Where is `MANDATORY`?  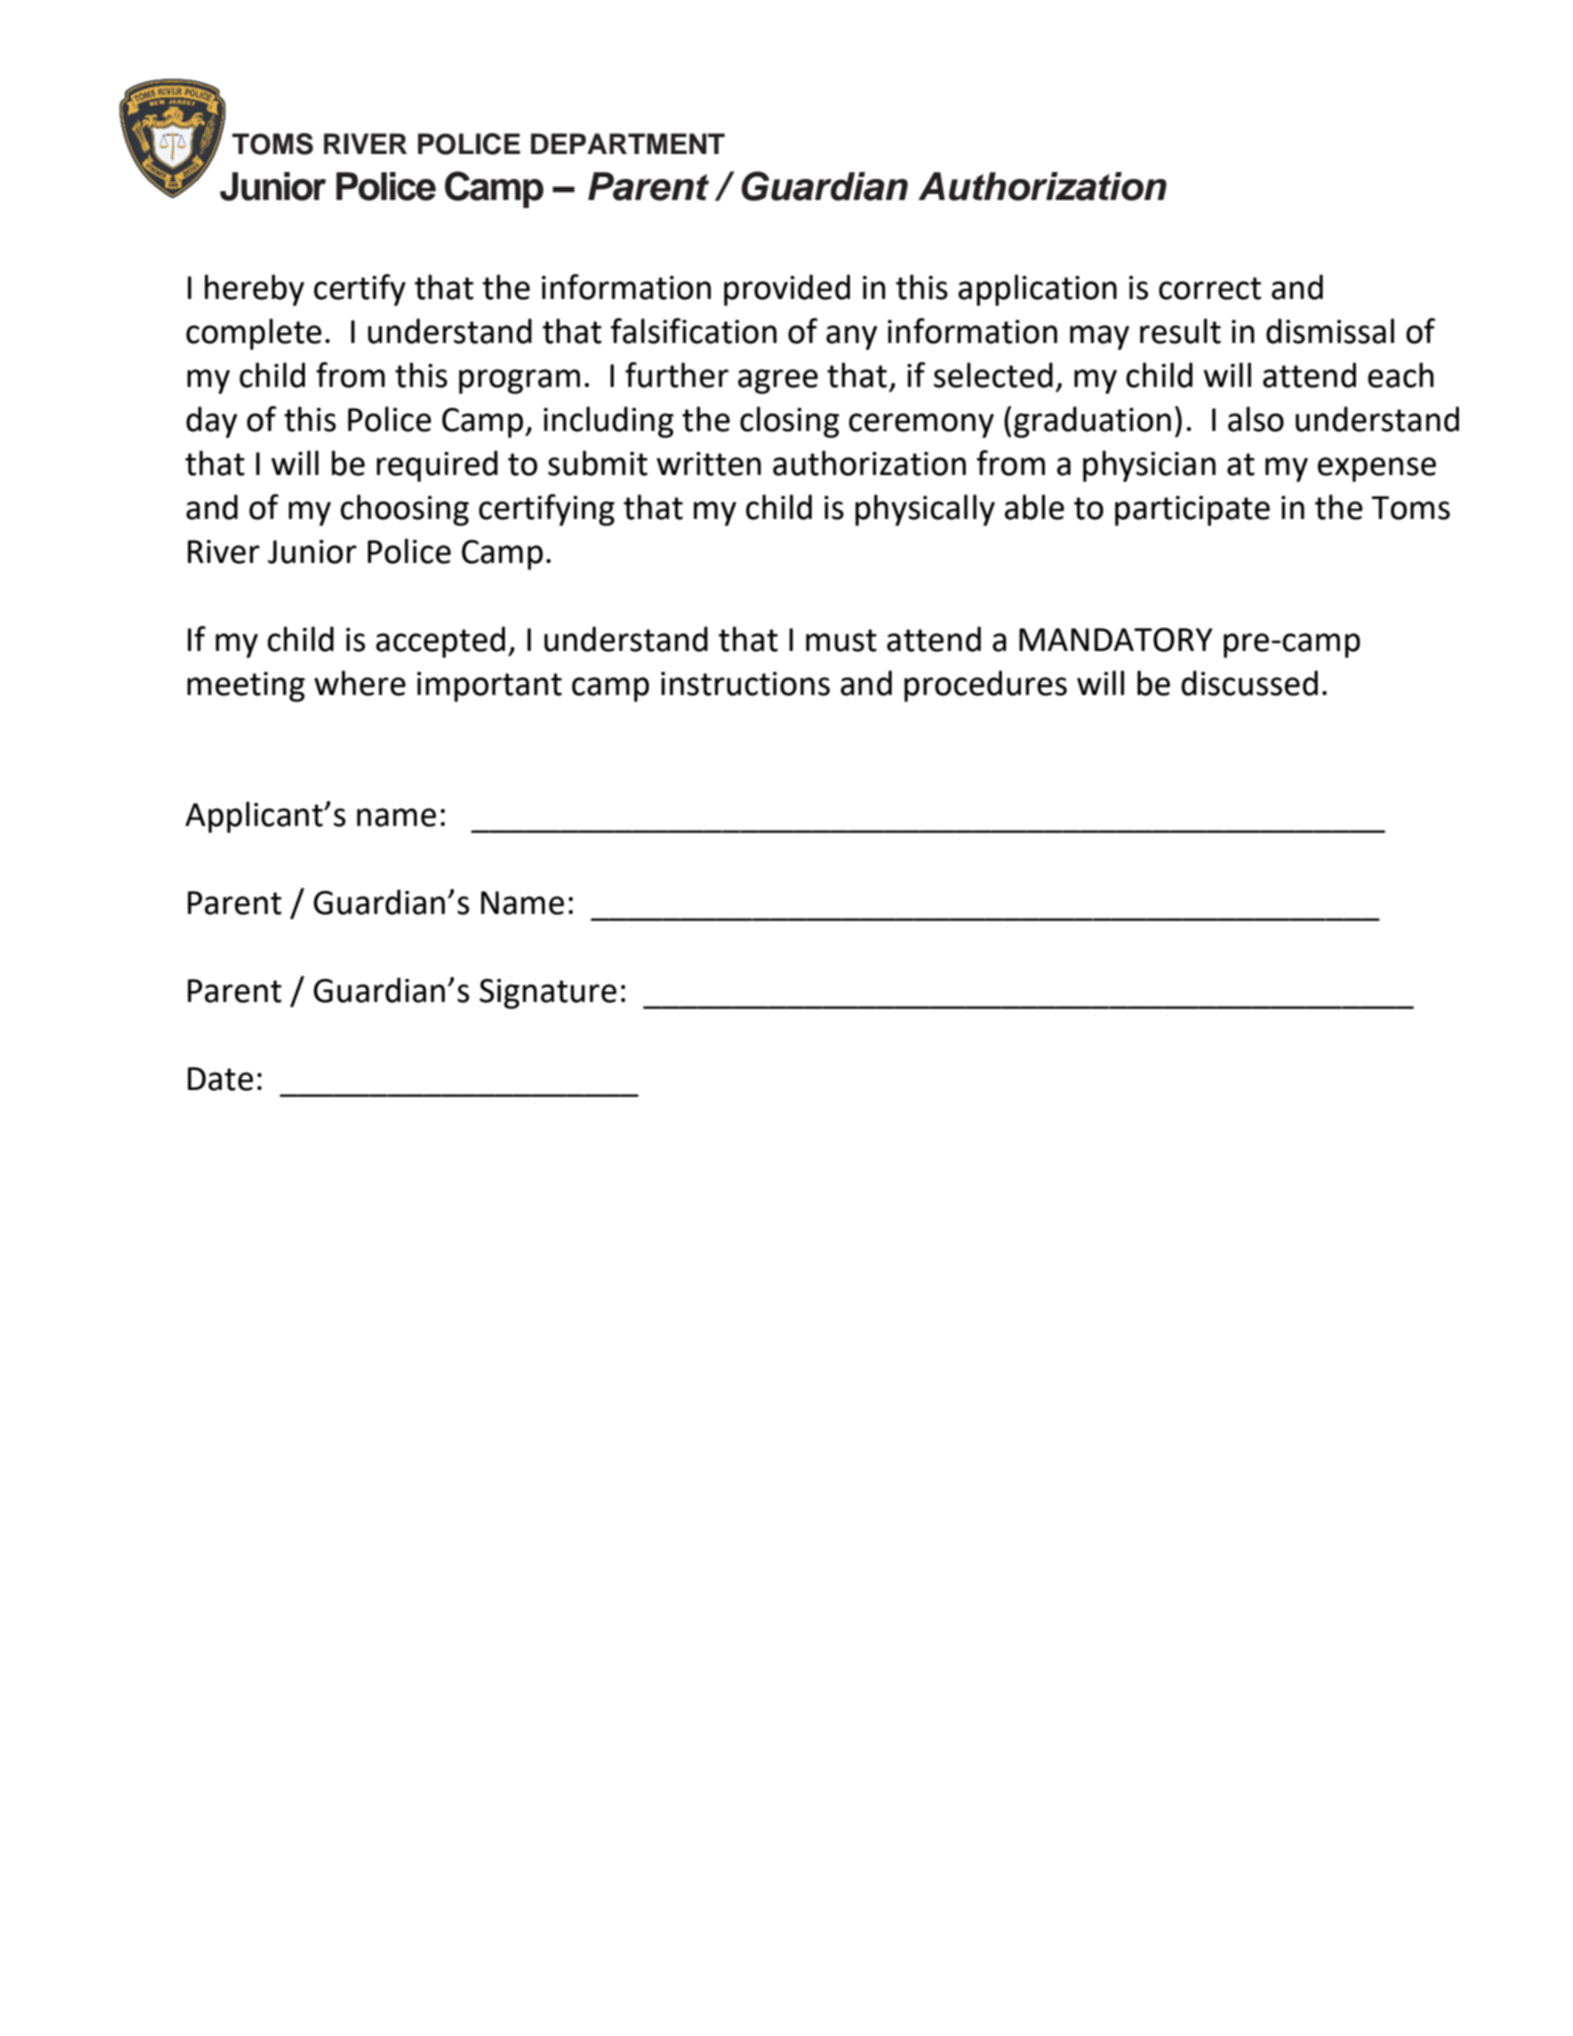 MANDATORY is located at coordinates (1116, 640).
